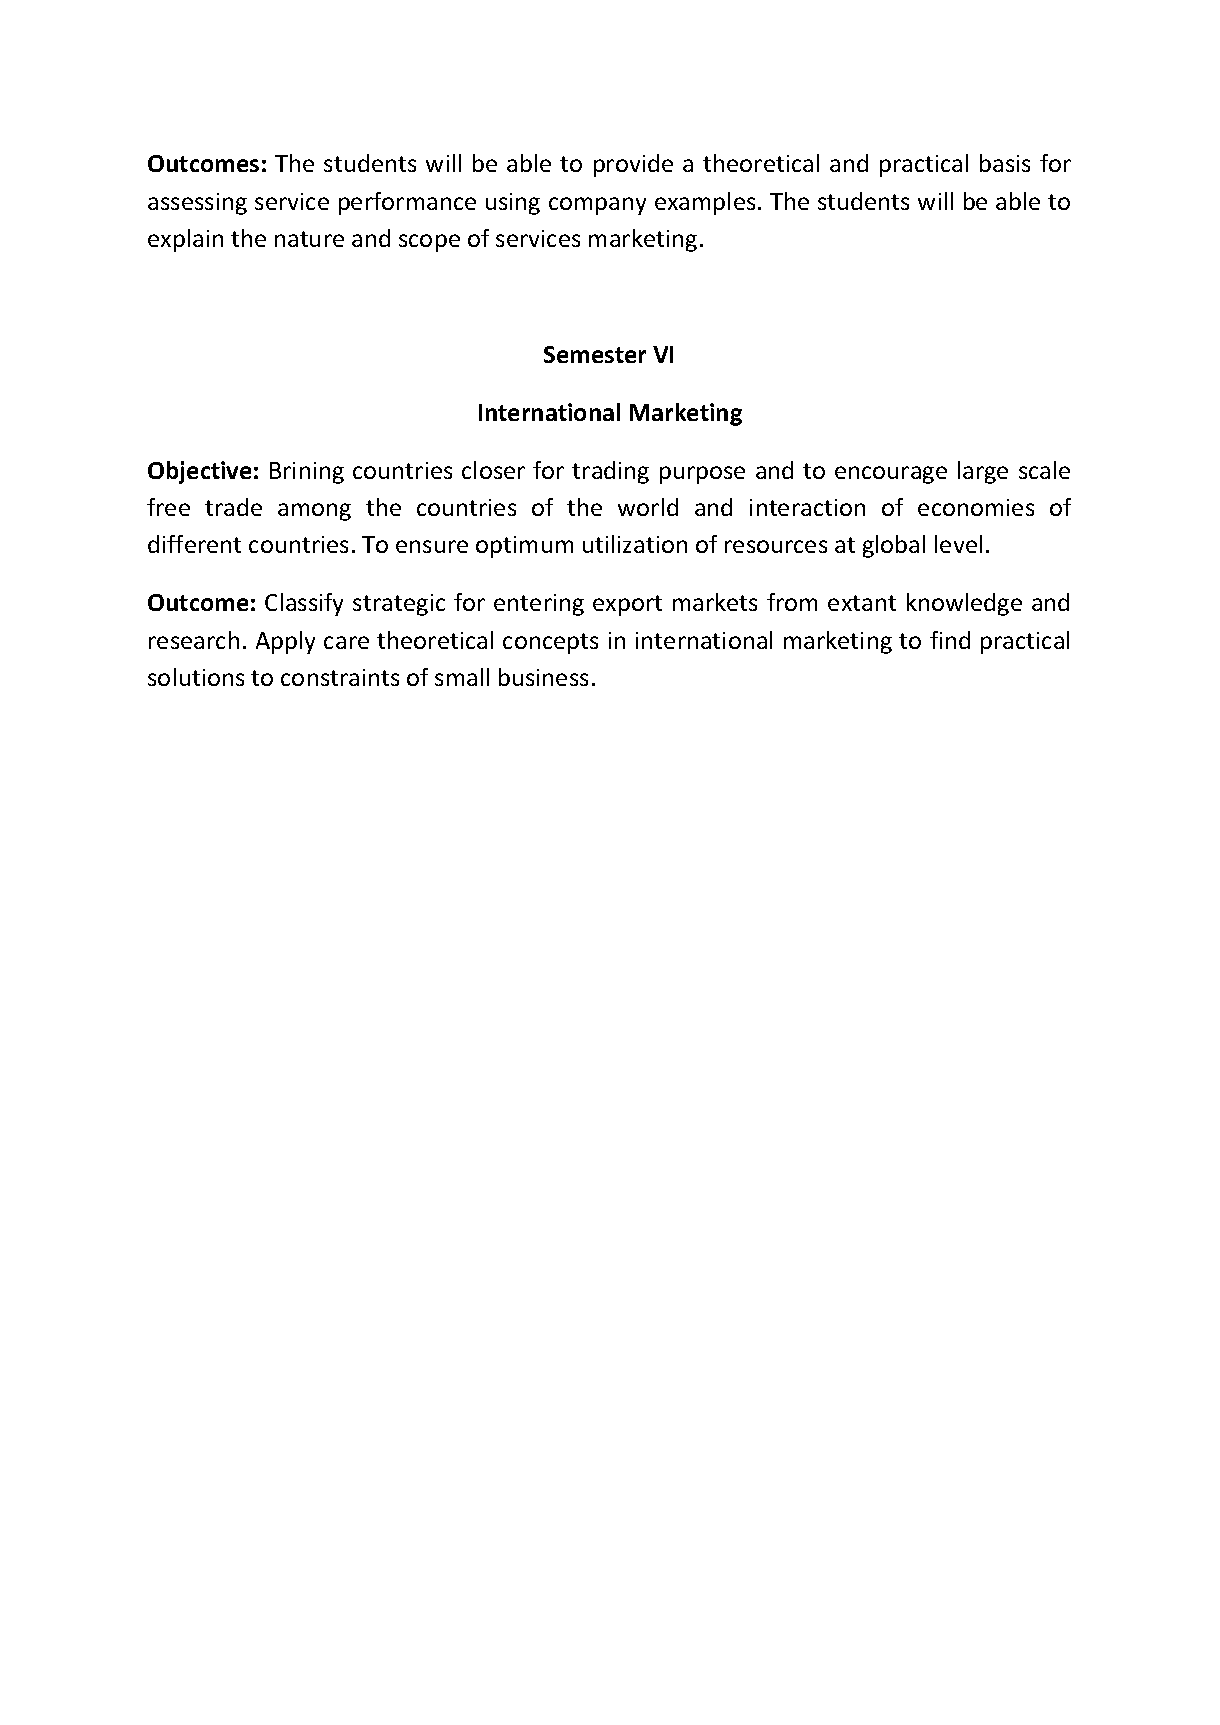 The image size is (1220, 1725). I want to click on Brining, so click(307, 473).
